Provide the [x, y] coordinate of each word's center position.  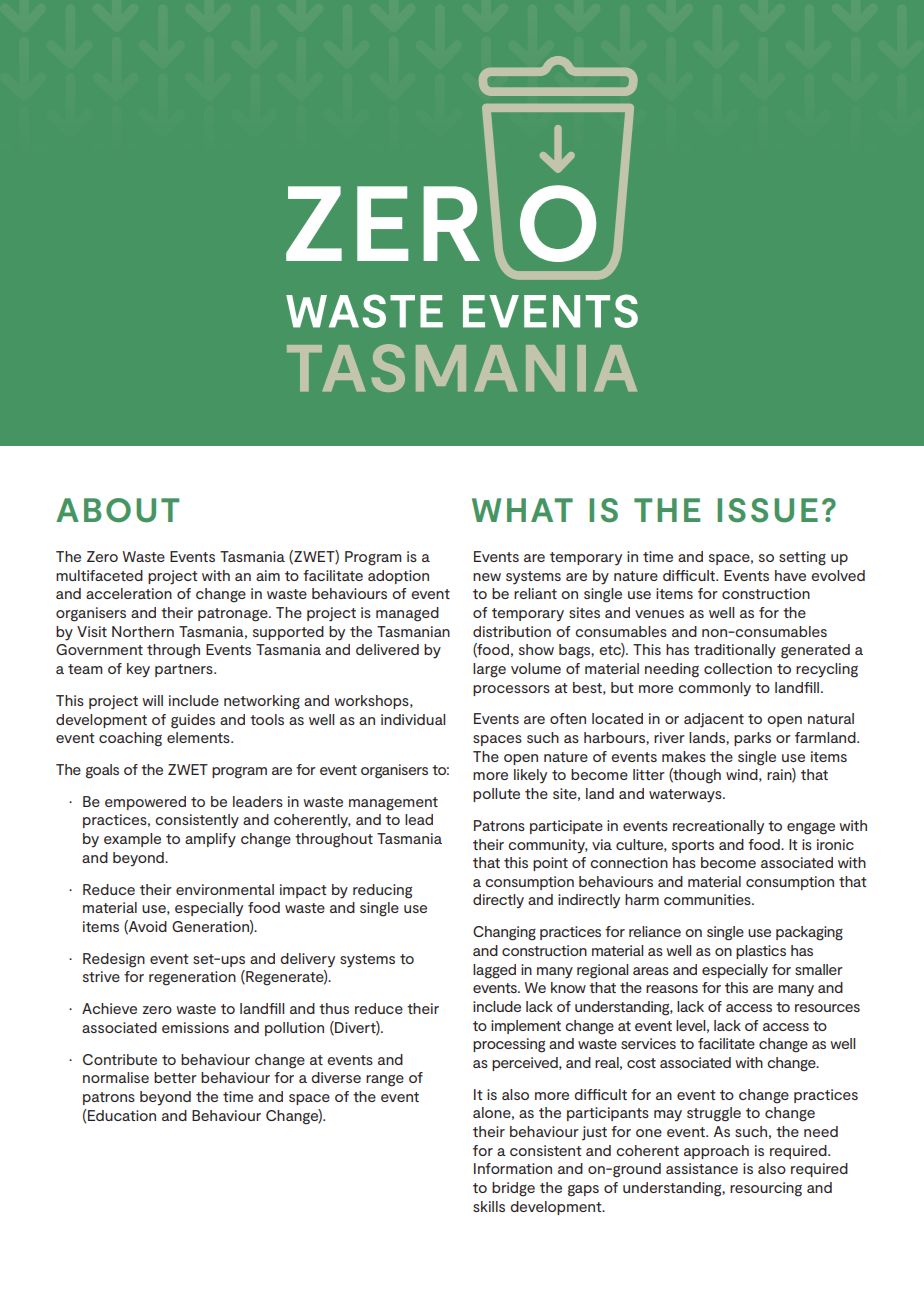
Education [121, 1115]
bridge [513, 1189]
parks [752, 739]
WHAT [522, 510]
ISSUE [767, 510]
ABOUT [117, 510]
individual [413, 719]
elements [199, 737]
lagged [494, 971]
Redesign [114, 960]
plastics [761, 952]
